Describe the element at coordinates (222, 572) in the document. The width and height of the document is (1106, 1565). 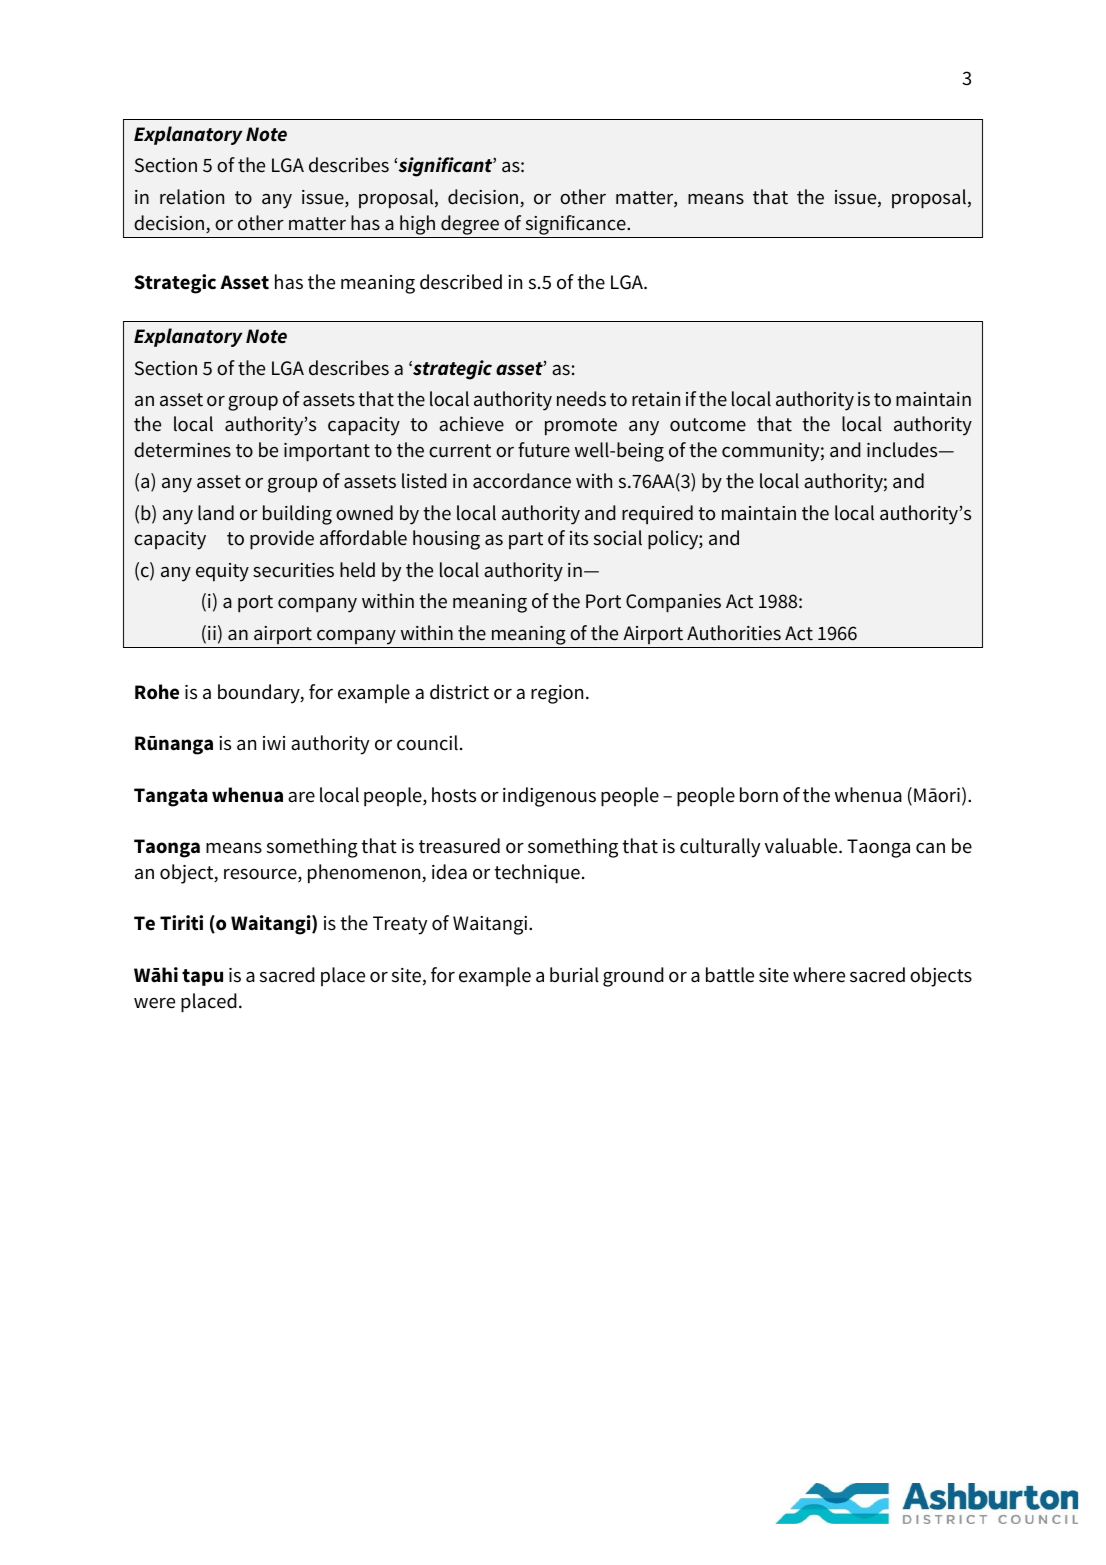
I see `equity` at that location.
